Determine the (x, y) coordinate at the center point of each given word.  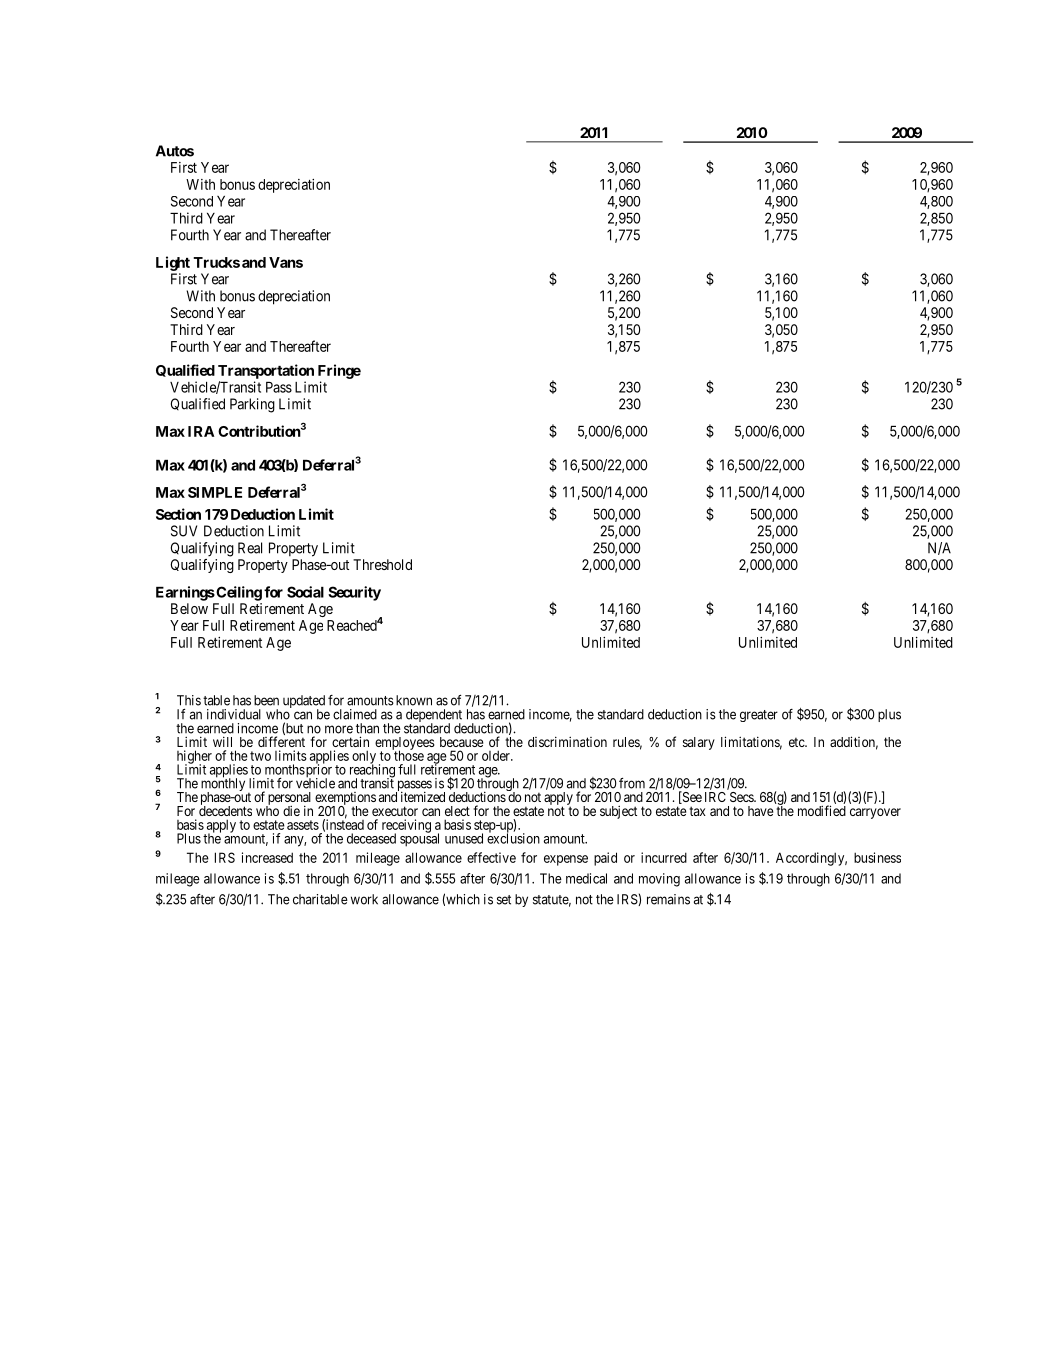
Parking (252, 405)
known (414, 700)
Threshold (382, 564)
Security (354, 593)
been (266, 700)
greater (759, 716)
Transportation (266, 371)
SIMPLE (215, 492)
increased (267, 857)
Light (173, 263)
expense (566, 860)
